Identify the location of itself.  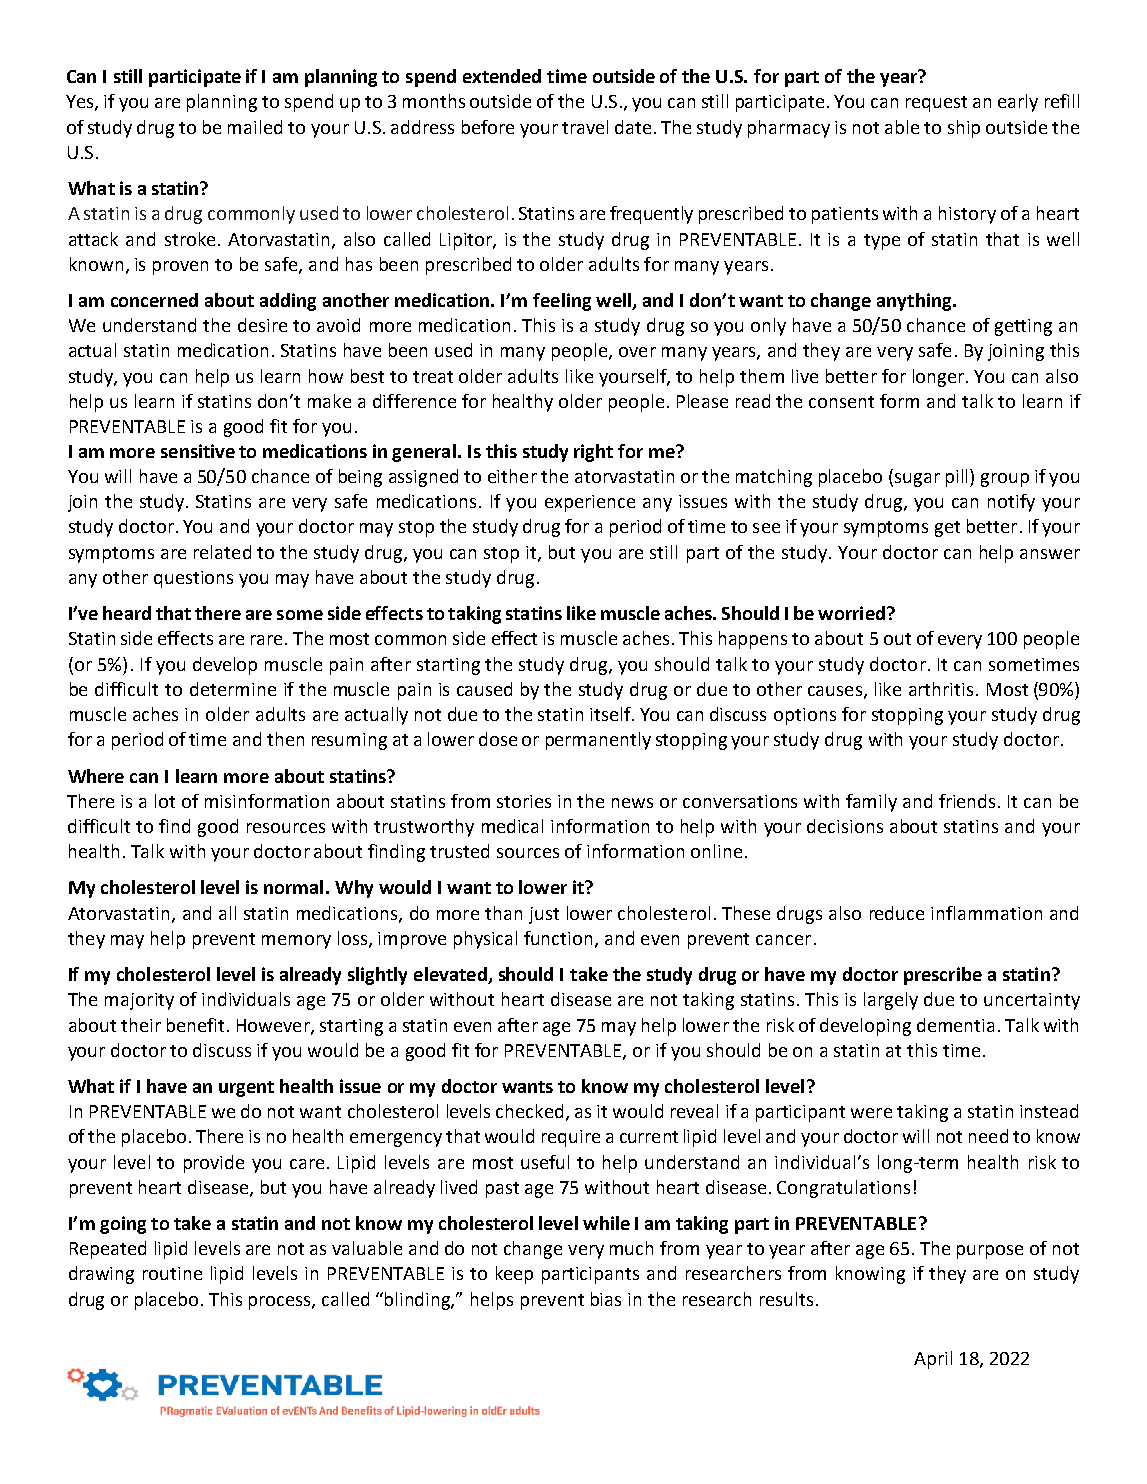
(611, 714).
